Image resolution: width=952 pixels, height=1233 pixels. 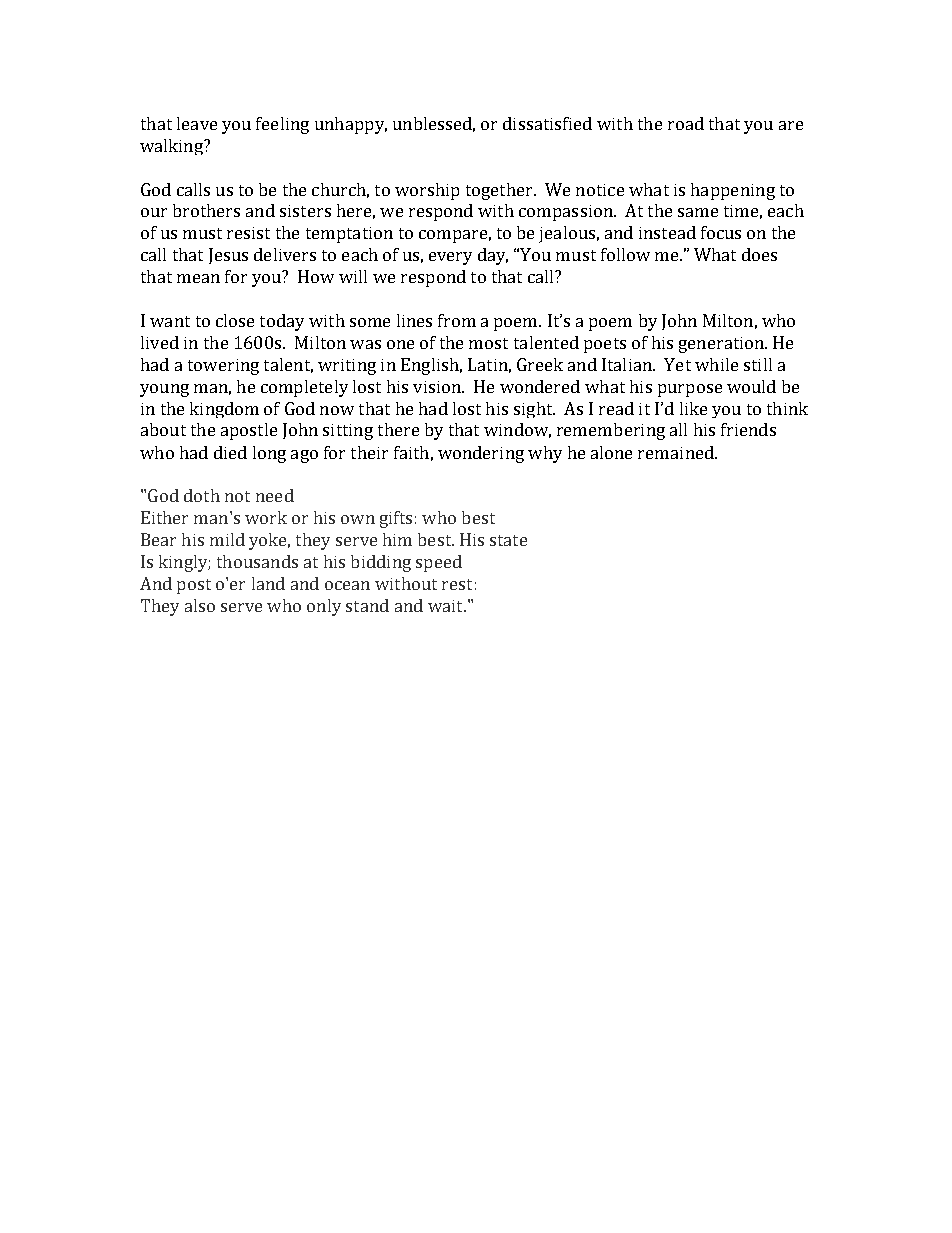 What do you see at coordinates (197, 123) in the screenshot?
I see `leave` at bounding box center [197, 123].
